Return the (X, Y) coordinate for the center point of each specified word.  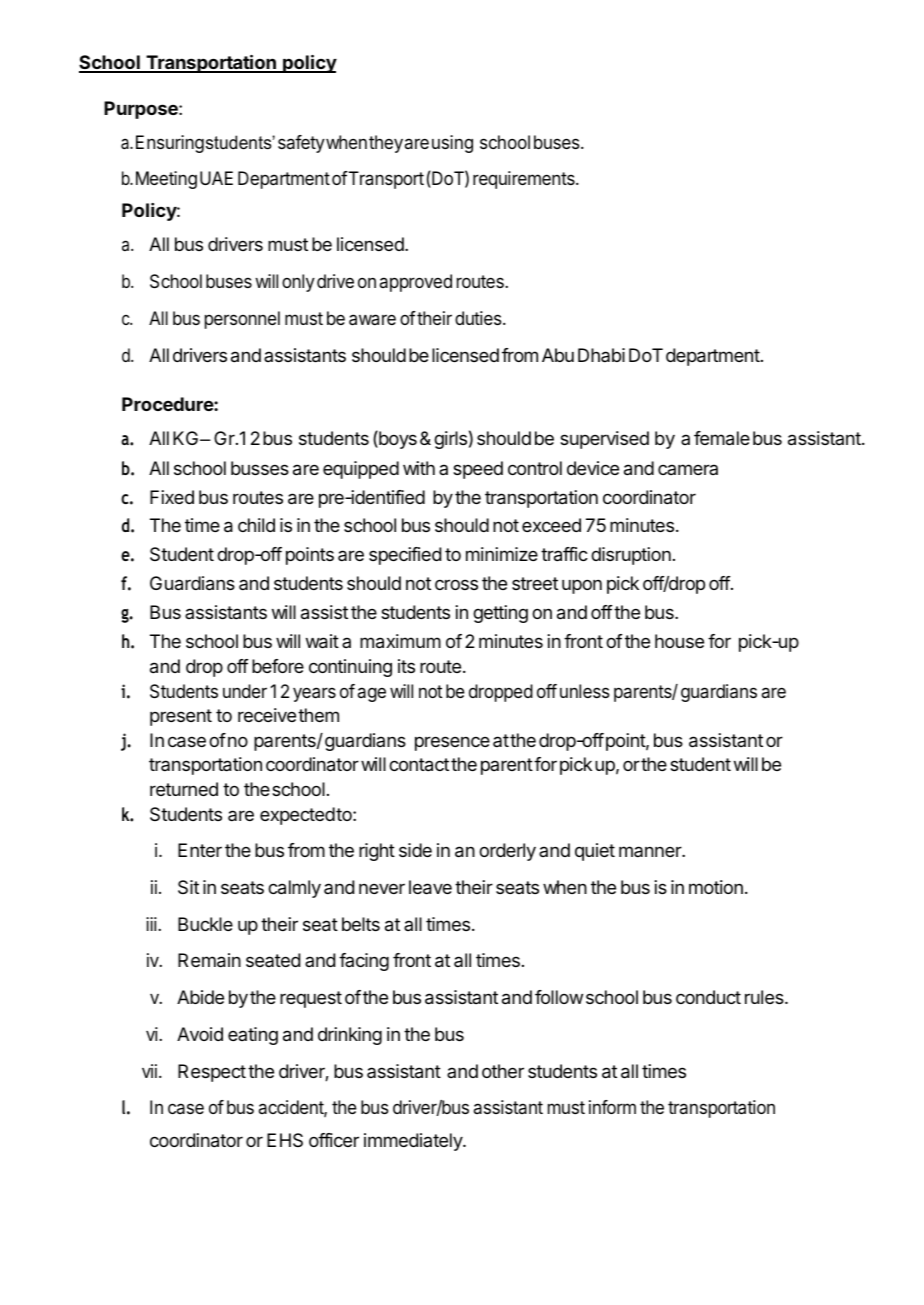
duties (479, 318)
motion (716, 887)
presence (452, 743)
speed (478, 470)
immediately (414, 1142)
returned (184, 789)
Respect (212, 1073)
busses (260, 468)
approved (416, 283)
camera (688, 469)
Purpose (142, 110)
